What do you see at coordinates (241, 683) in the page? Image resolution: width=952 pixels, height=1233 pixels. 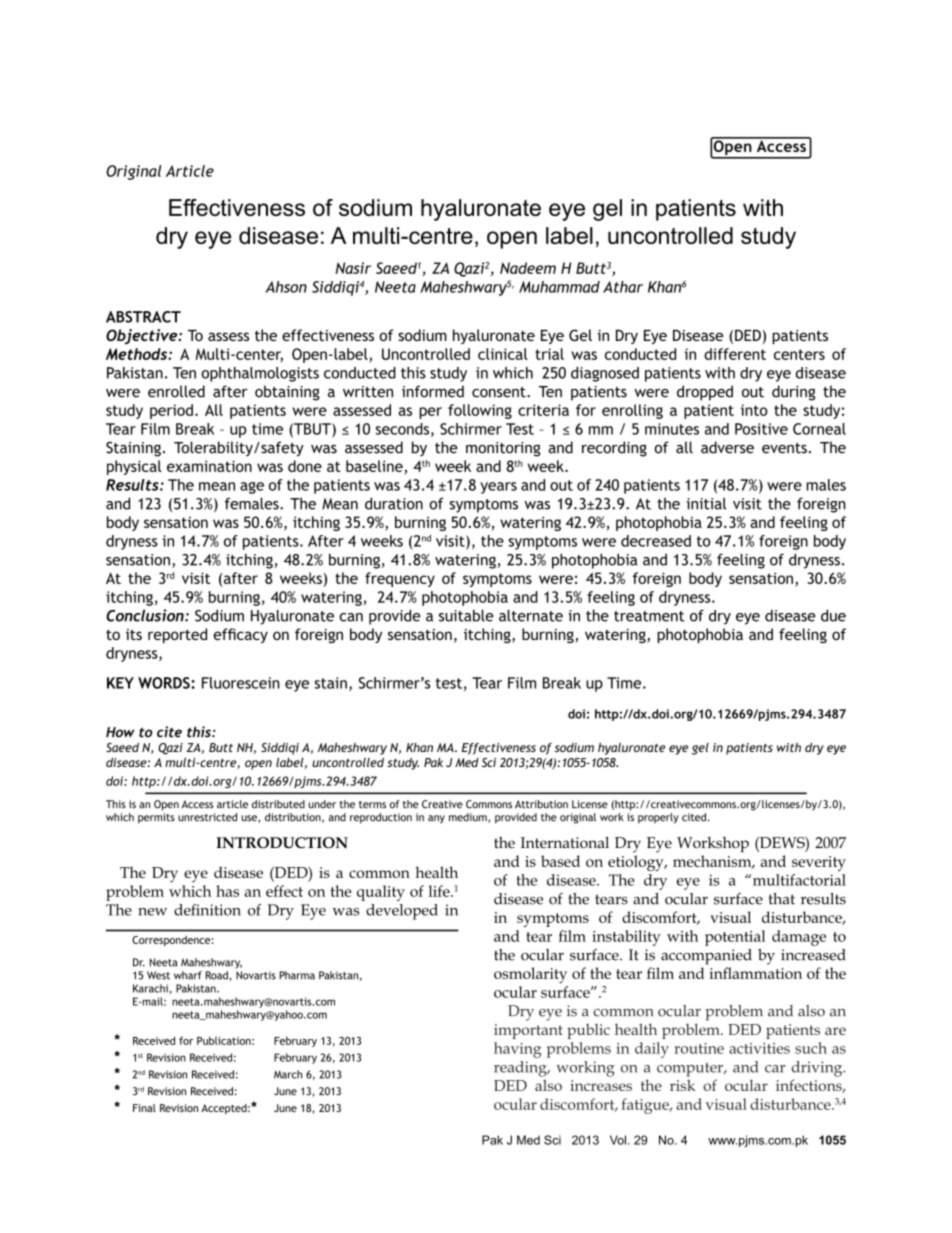 I see `Fluorescein` at bounding box center [241, 683].
